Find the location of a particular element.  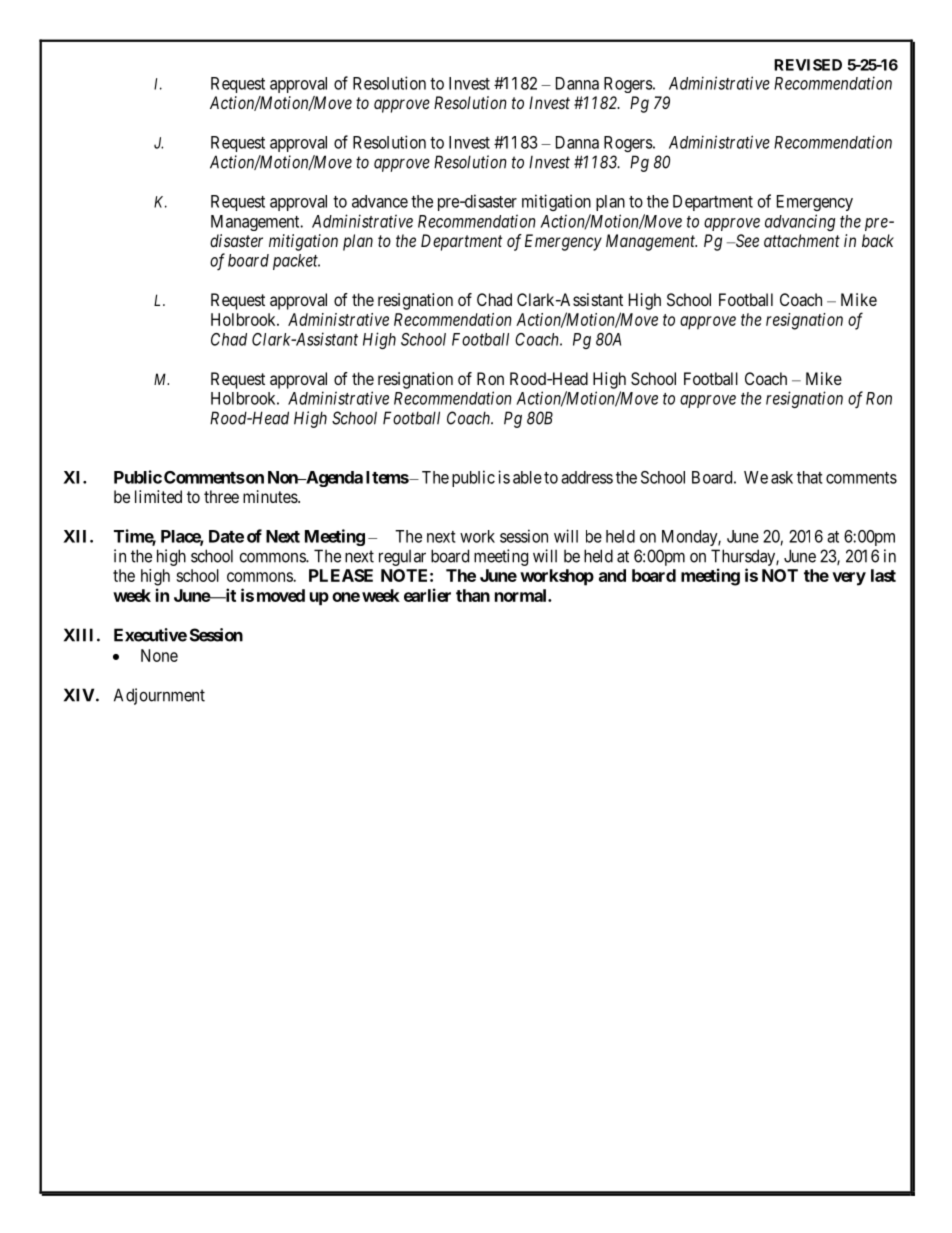

See is located at coordinates (746, 240).
